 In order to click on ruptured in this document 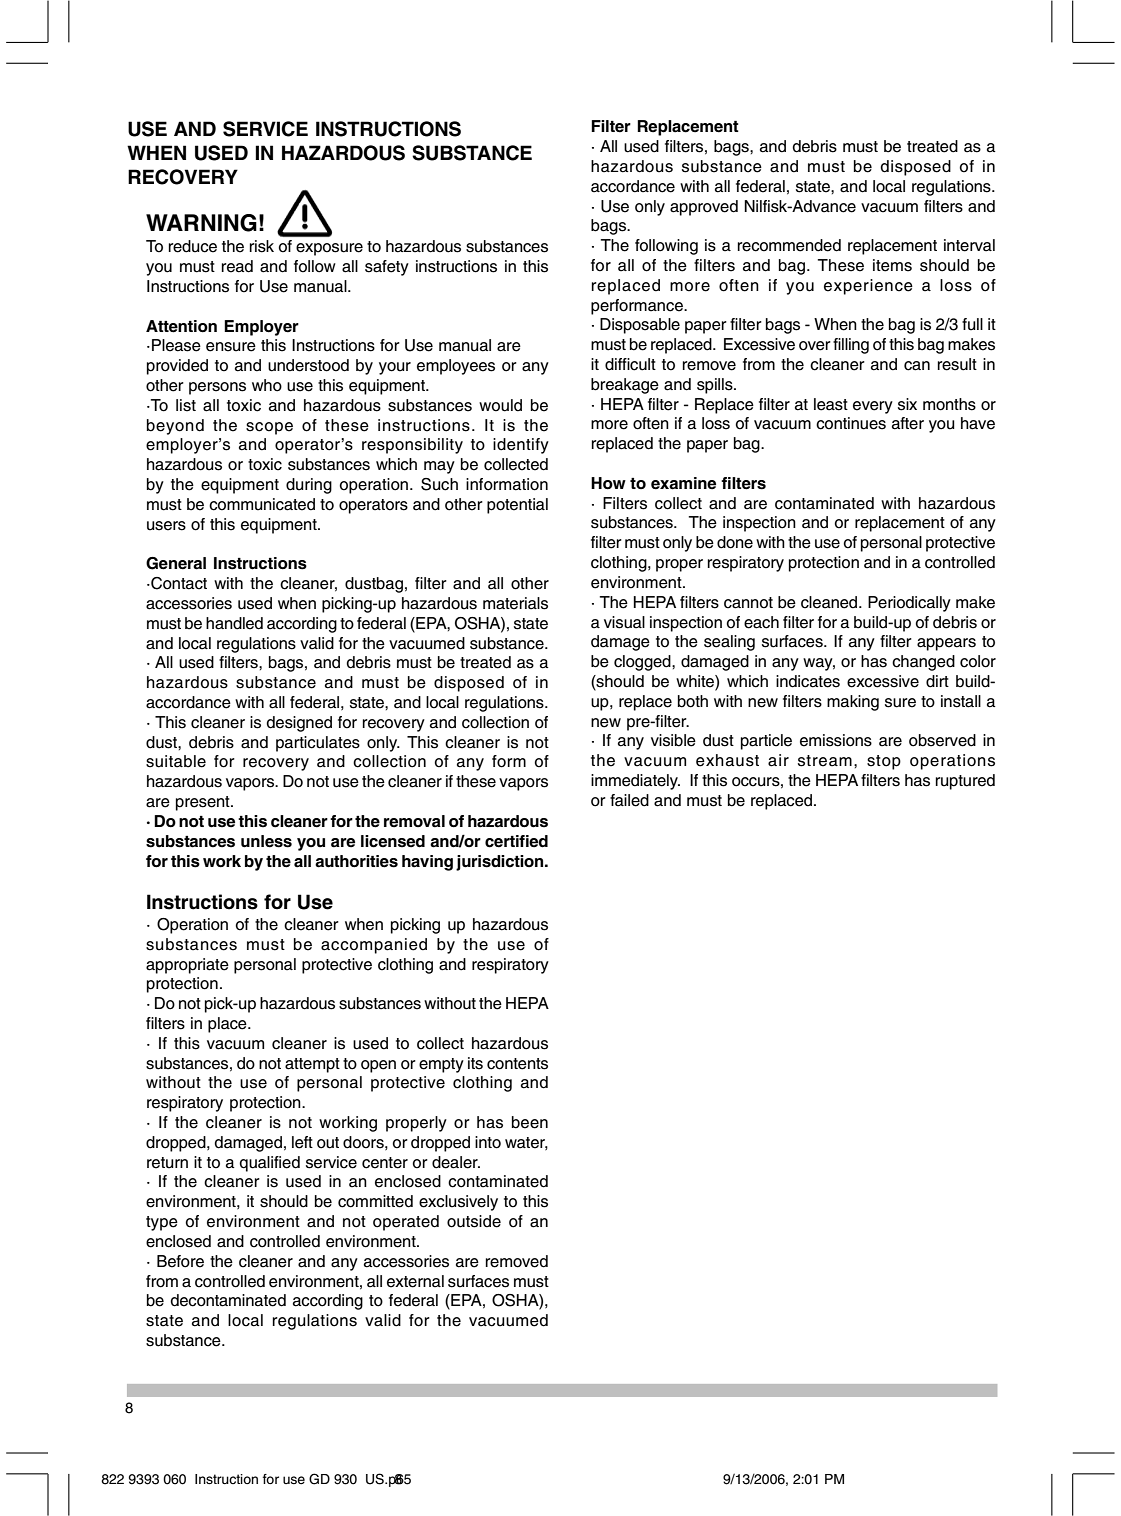, I will do `click(965, 782)`.
